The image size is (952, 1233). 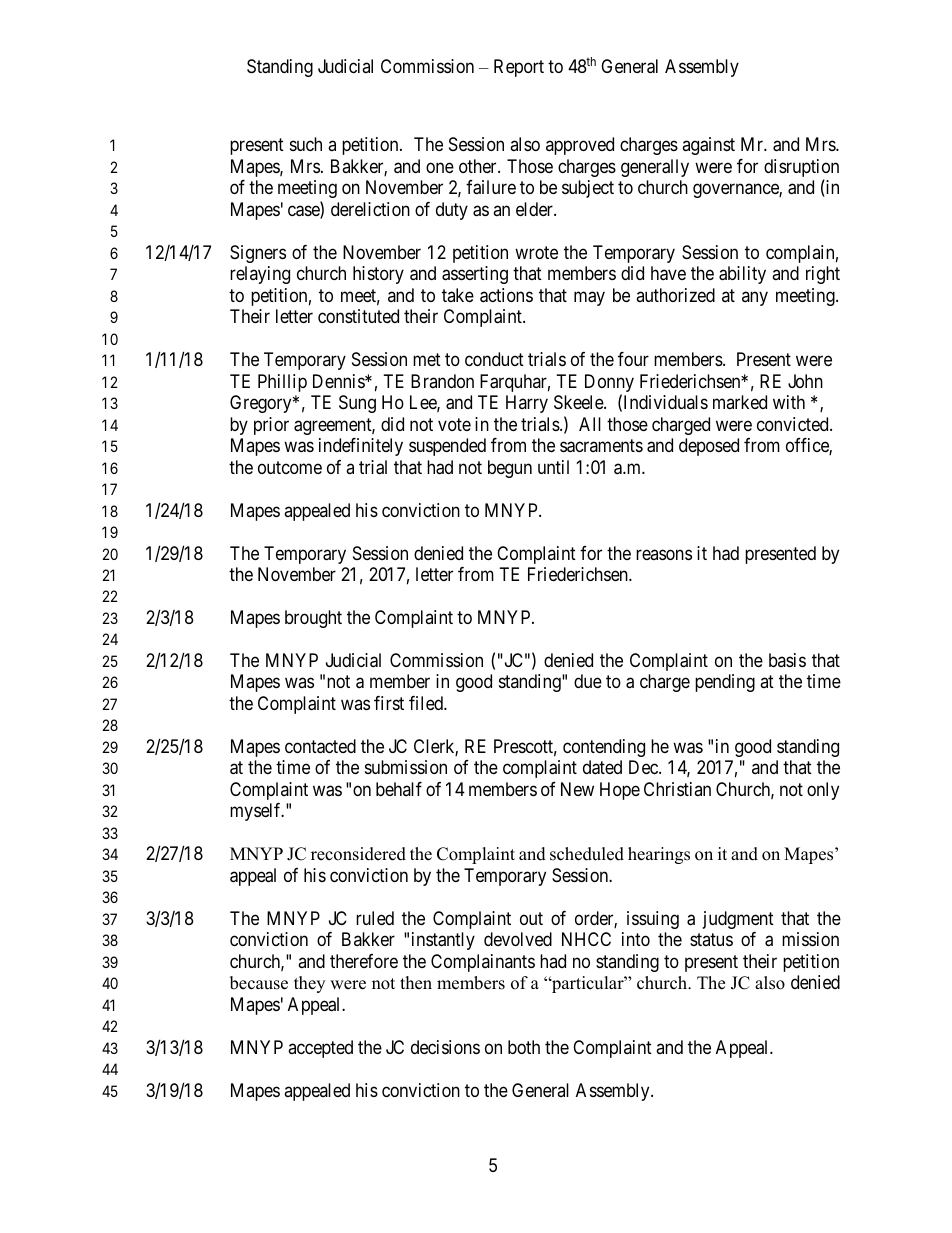 What do you see at coordinates (313, 619) in the screenshot?
I see `brought` at bounding box center [313, 619].
